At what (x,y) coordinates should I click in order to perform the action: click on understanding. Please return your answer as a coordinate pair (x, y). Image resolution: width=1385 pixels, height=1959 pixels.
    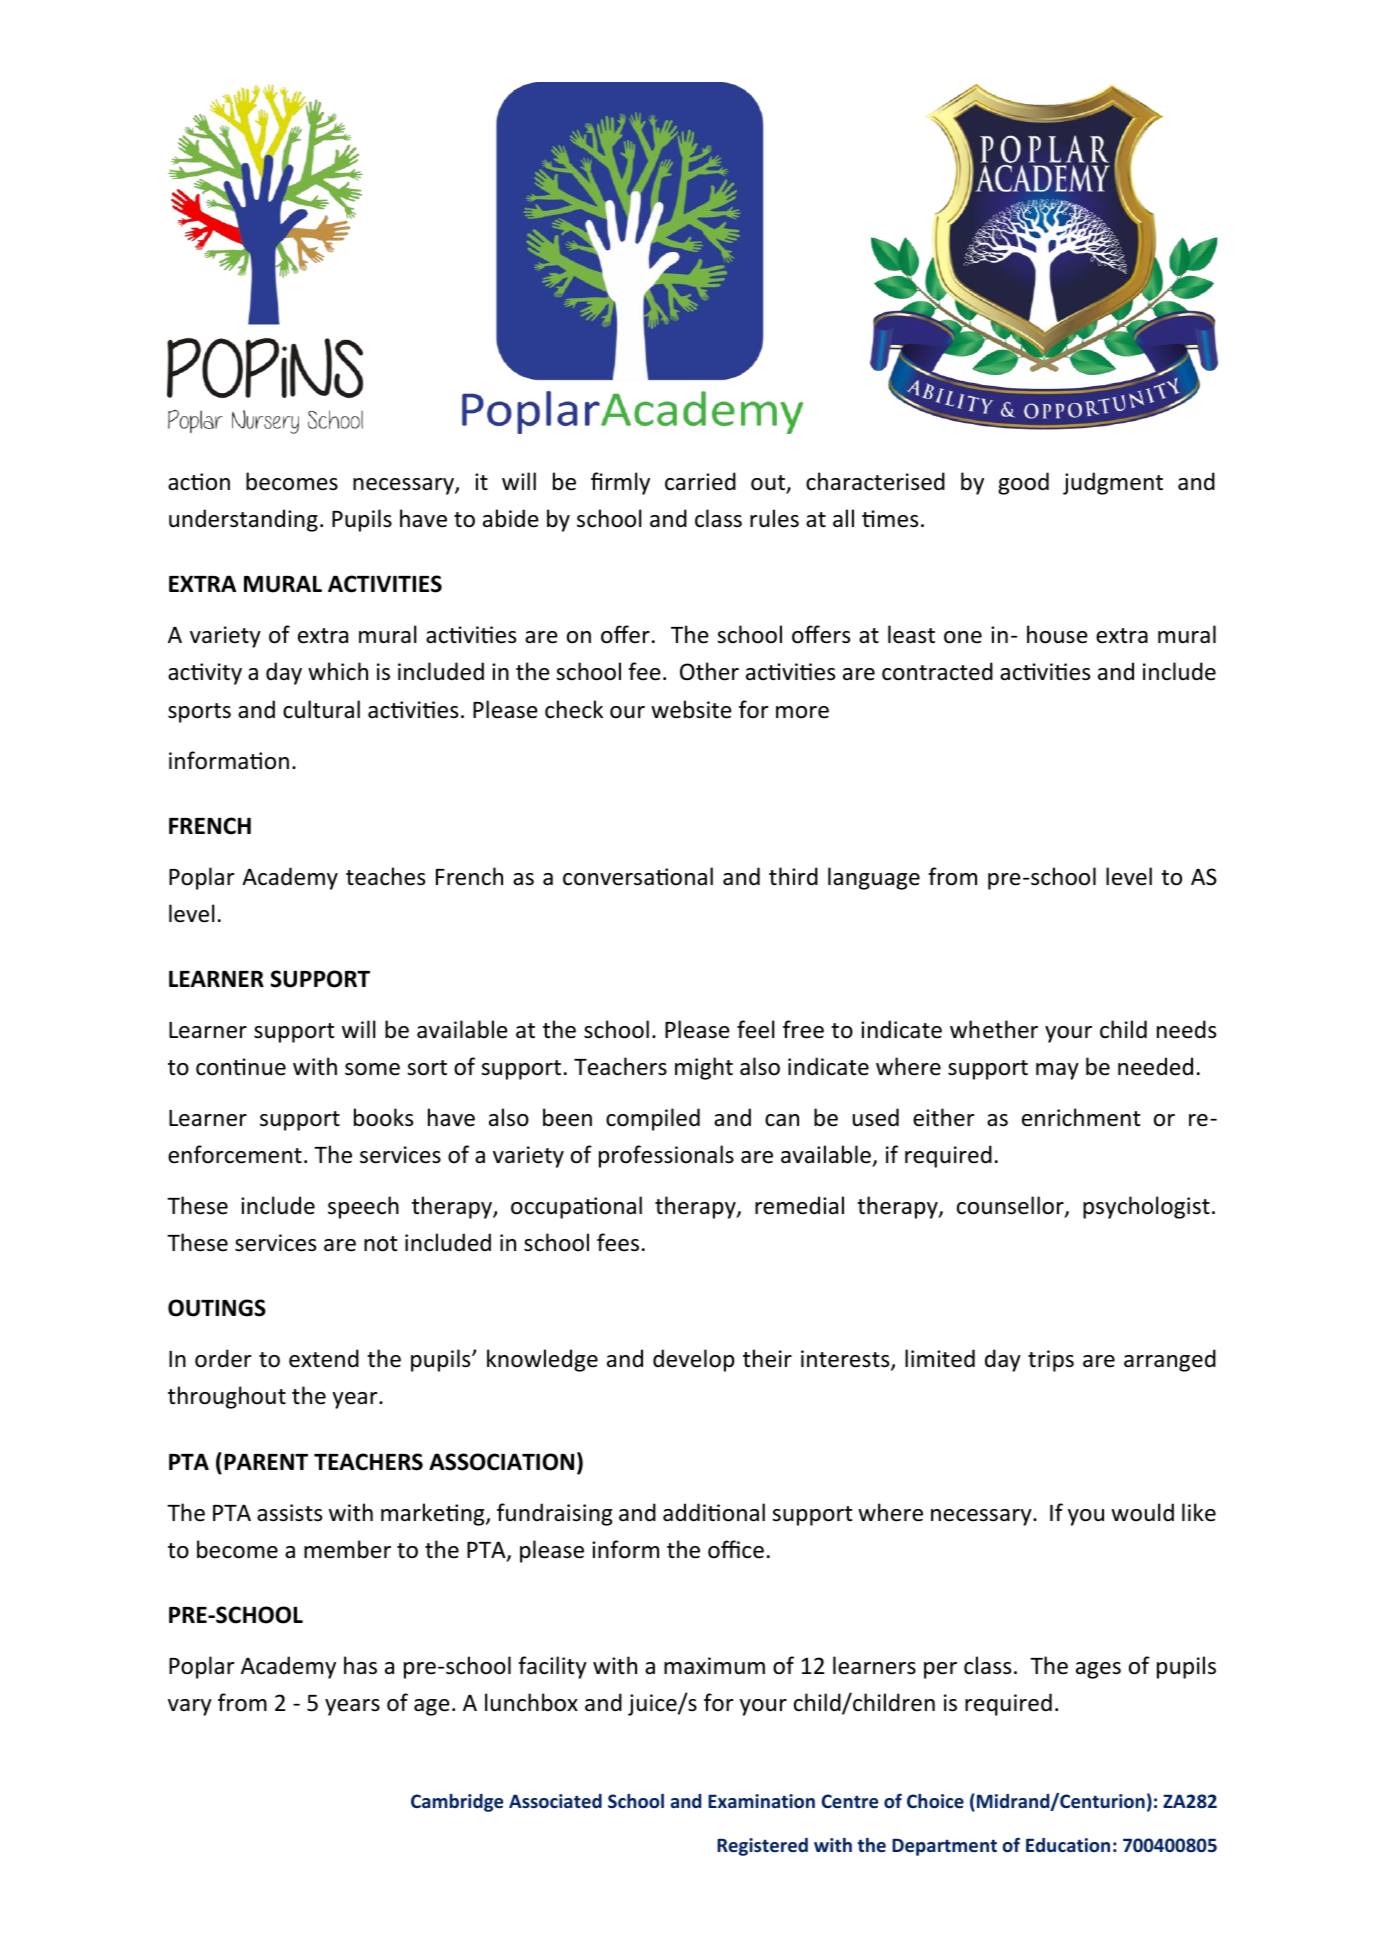
    Looking at the image, I should click on (243, 520).
